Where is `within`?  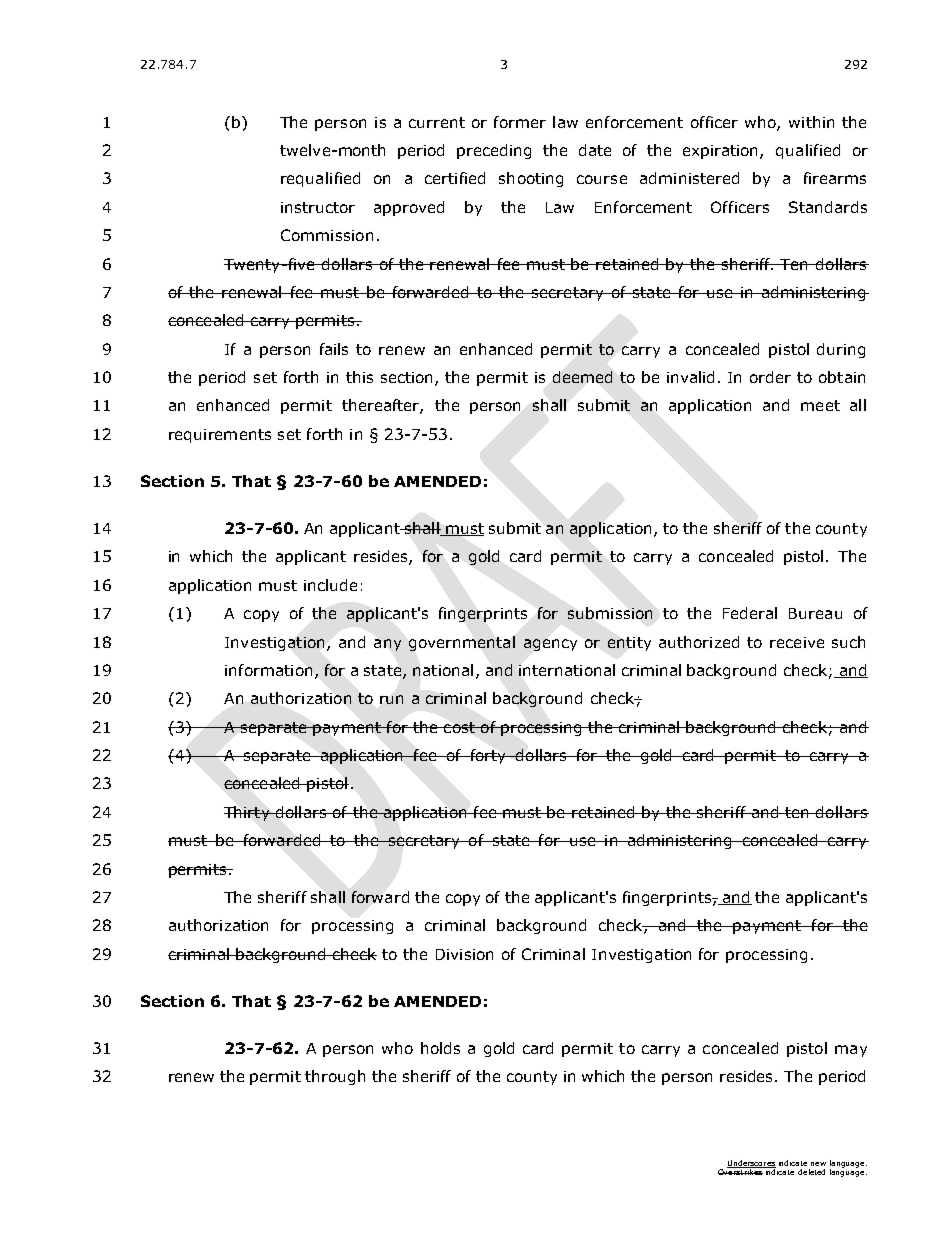
within is located at coordinates (811, 122).
